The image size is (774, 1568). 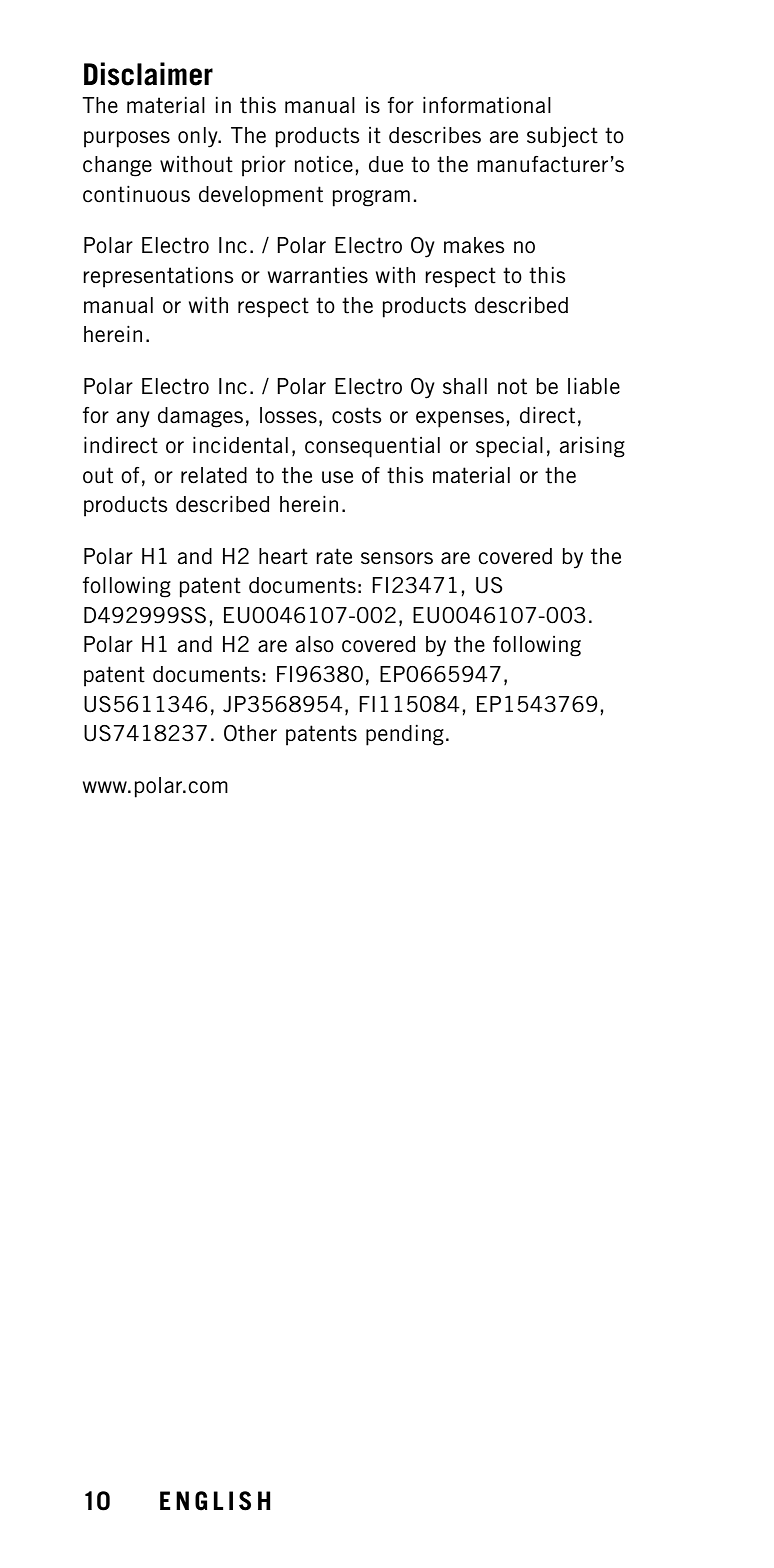 What do you see at coordinates (250, 733) in the screenshot?
I see `Other` at bounding box center [250, 733].
